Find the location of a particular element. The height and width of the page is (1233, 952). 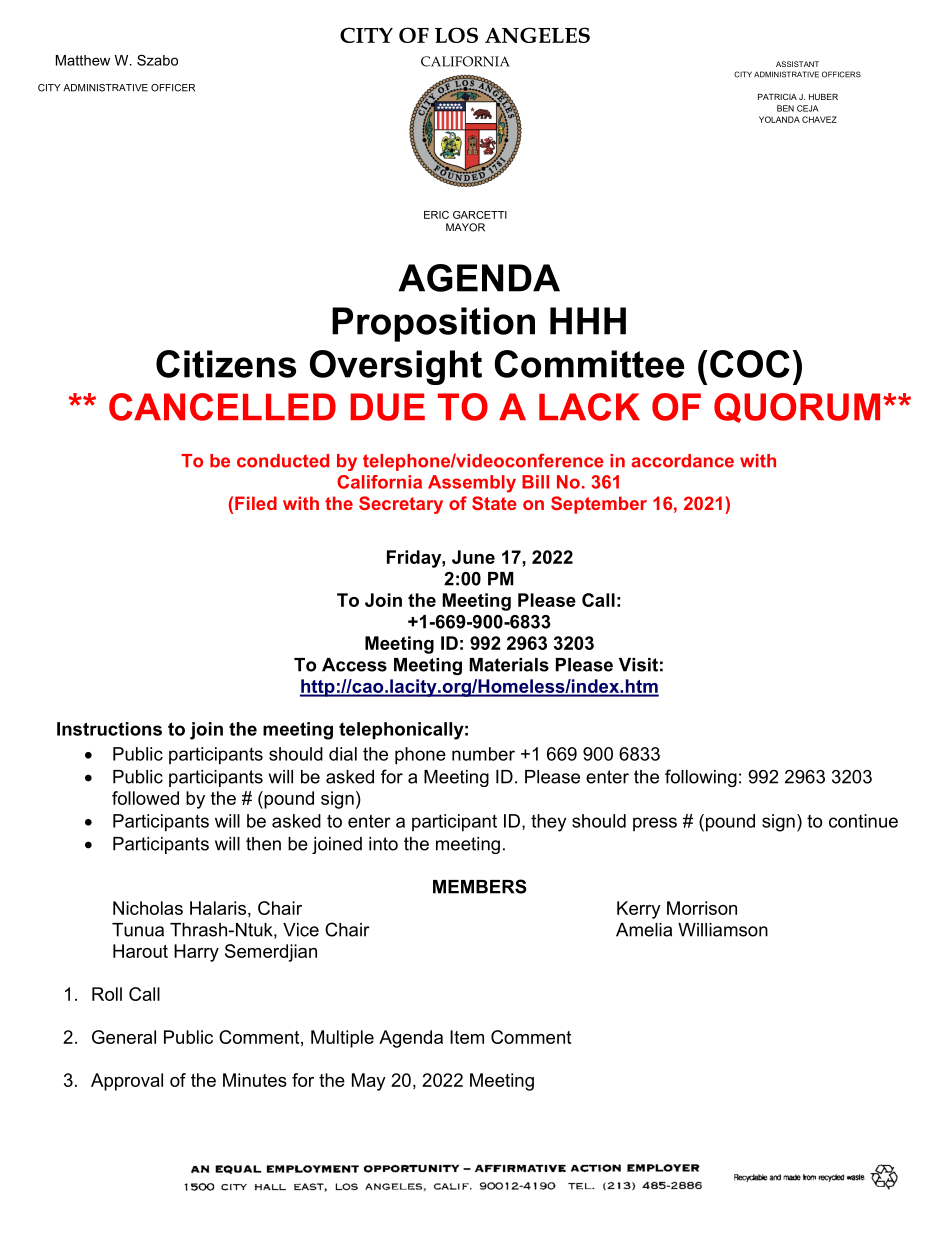

accordance is located at coordinates (682, 461).
